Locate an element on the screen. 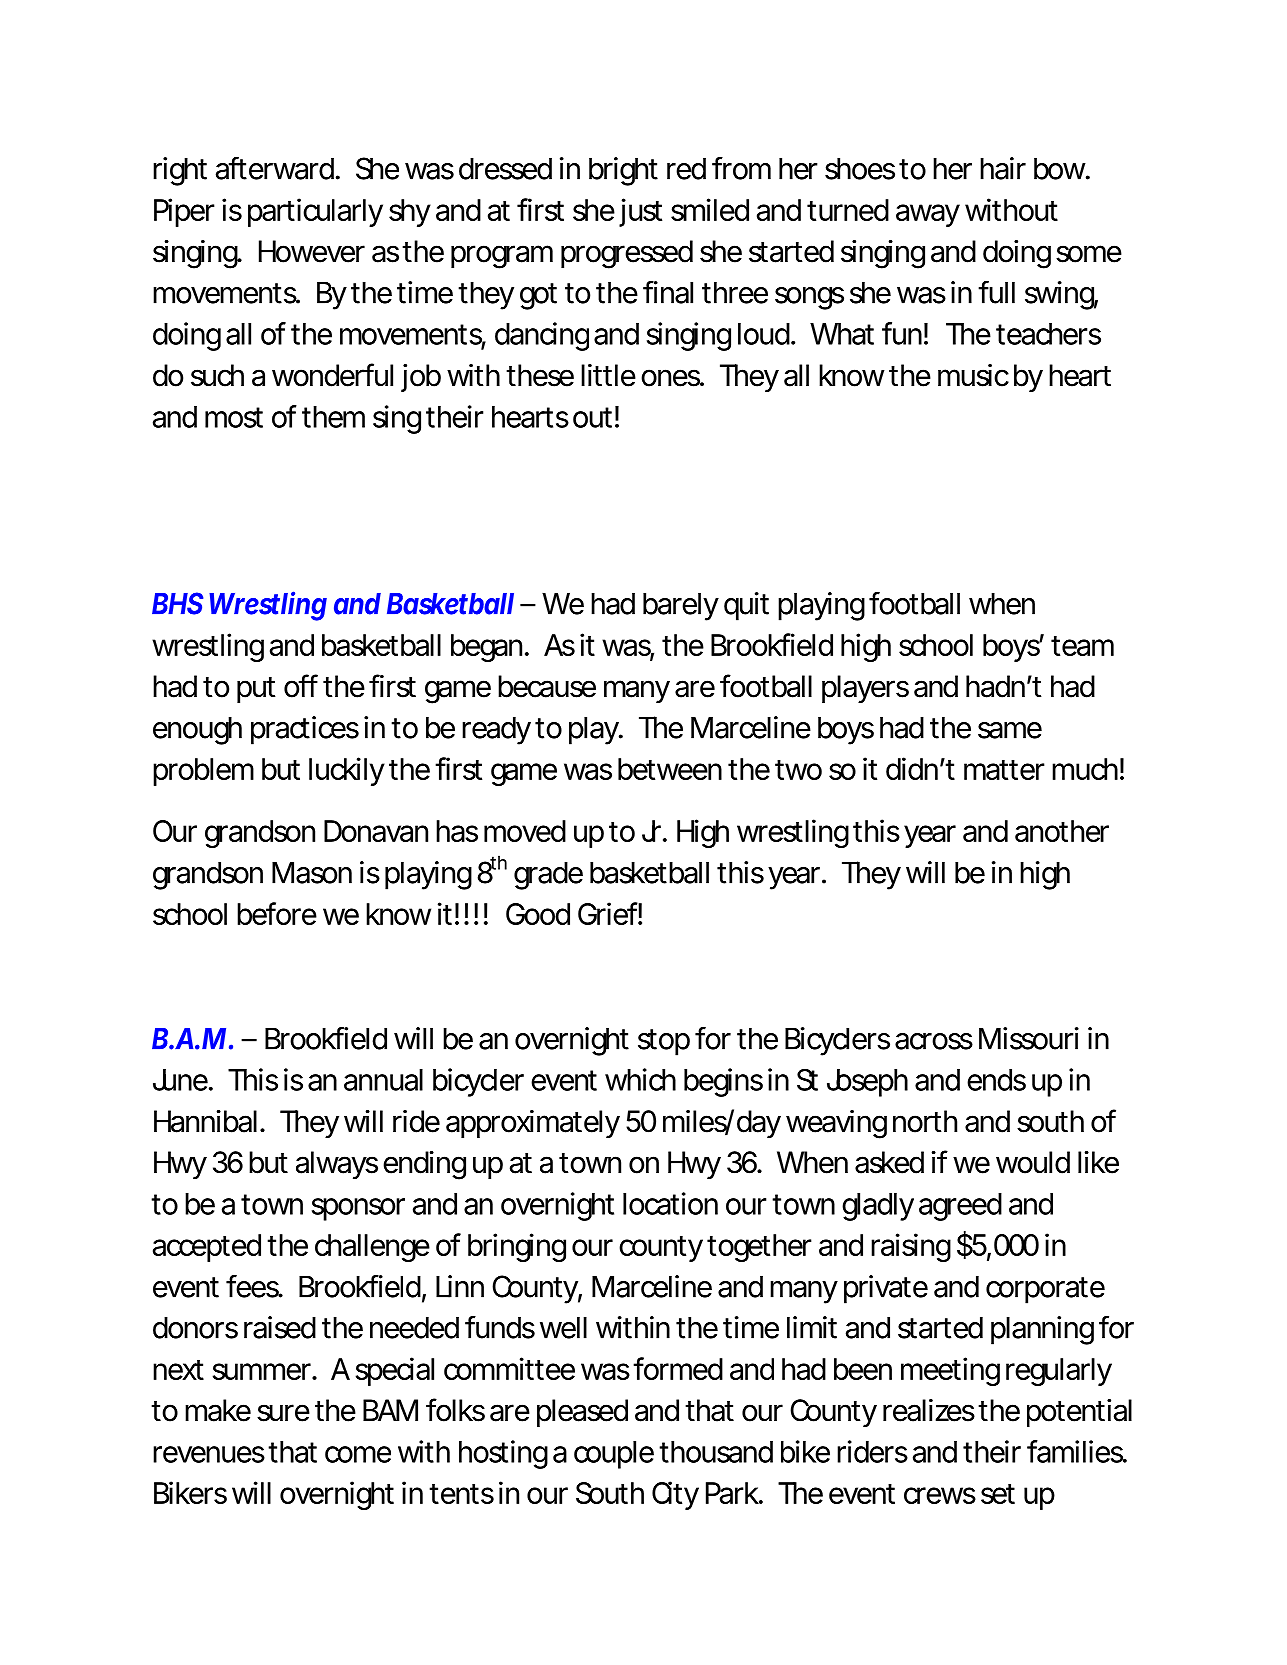 The width and height of the screenshot is (1287, 1665). sure is located at coordinates (283, 1413).
